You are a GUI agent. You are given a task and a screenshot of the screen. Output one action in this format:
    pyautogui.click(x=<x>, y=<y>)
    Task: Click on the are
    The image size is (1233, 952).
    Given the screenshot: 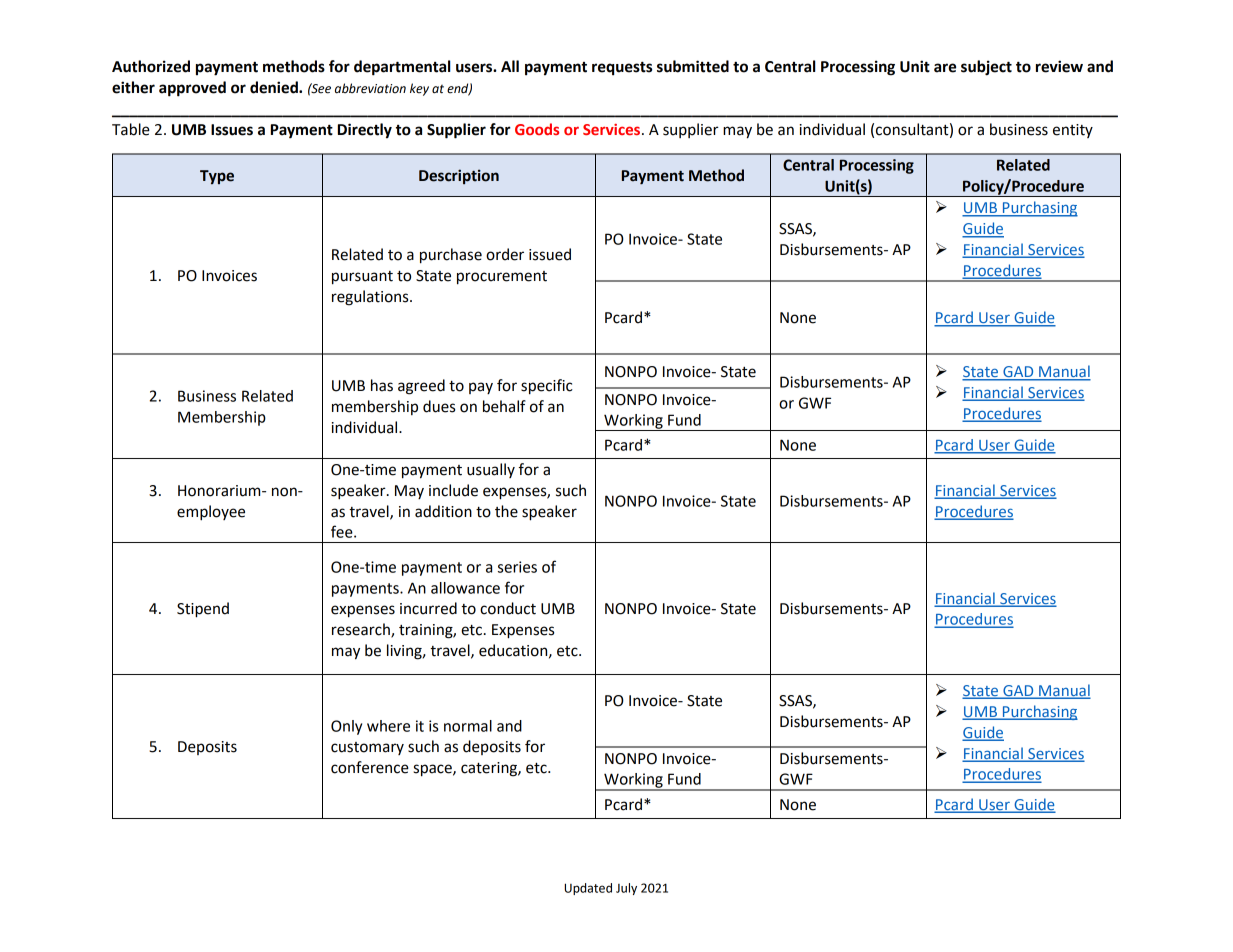 What is the action you would take?
    pyautogui.click(x=945, y=68)
